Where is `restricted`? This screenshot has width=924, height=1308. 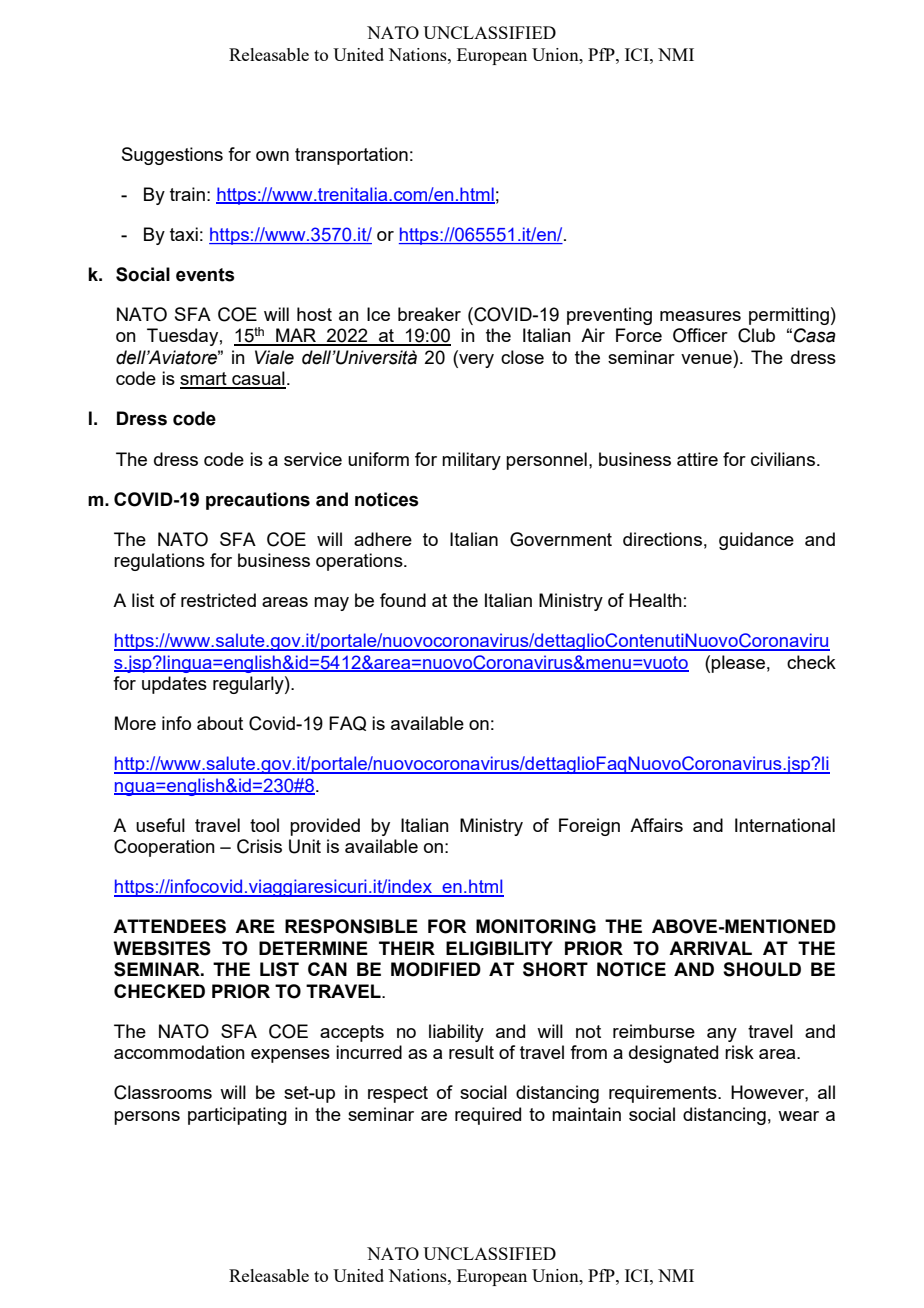 restricted is located at coordinates (218, 600).
